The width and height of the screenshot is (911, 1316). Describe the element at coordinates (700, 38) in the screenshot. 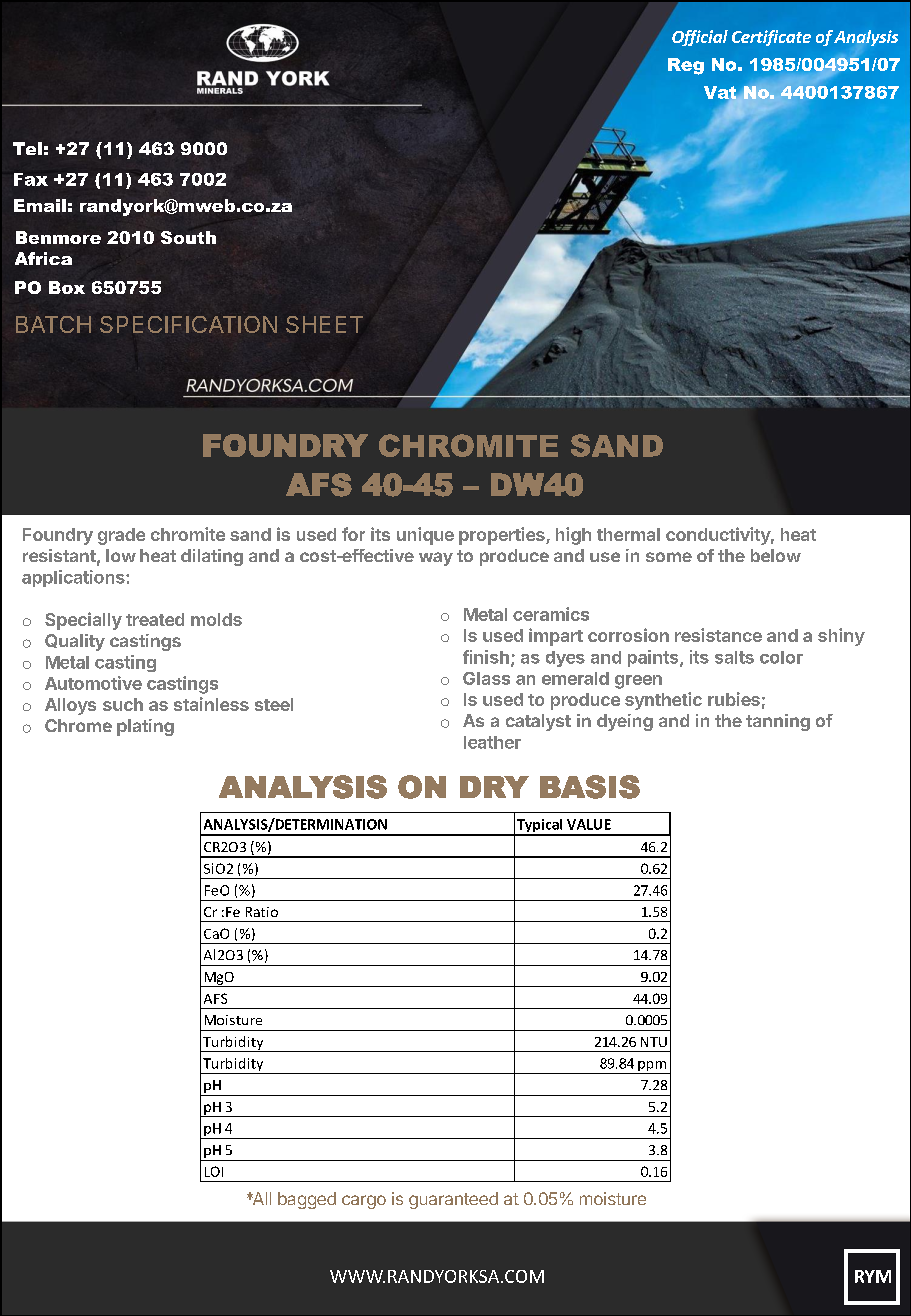

I see `Official` at that location.
